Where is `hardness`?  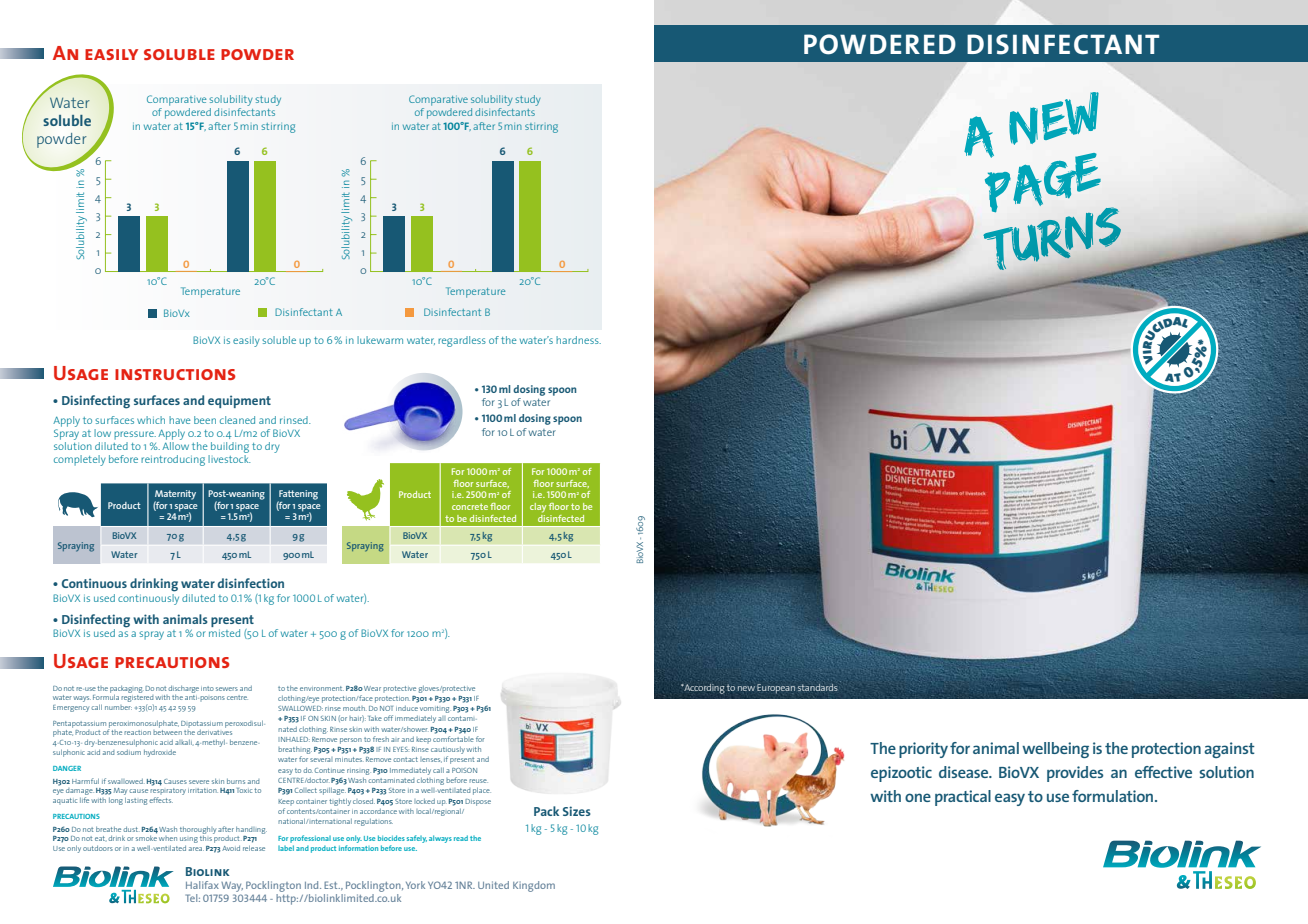
hardness is located at coordinates (578, 340).
